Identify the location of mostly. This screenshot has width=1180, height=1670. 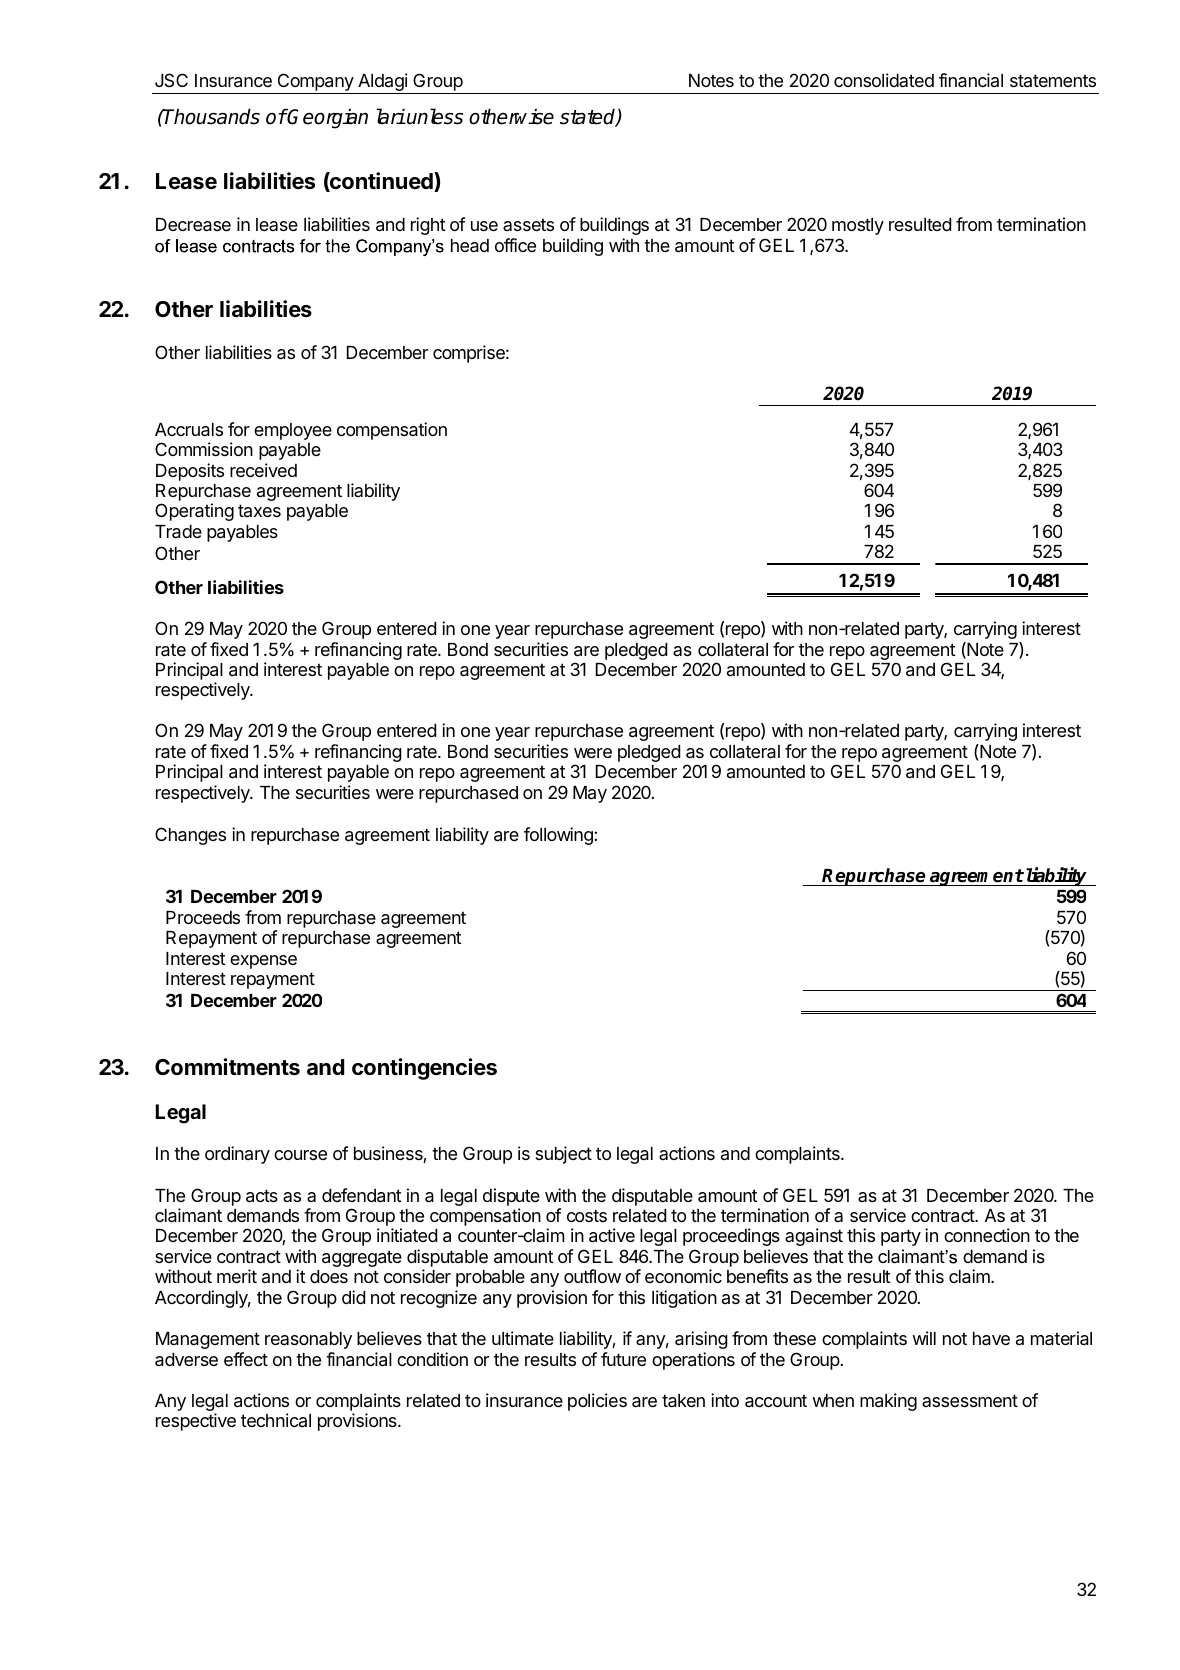
(858, 226).
